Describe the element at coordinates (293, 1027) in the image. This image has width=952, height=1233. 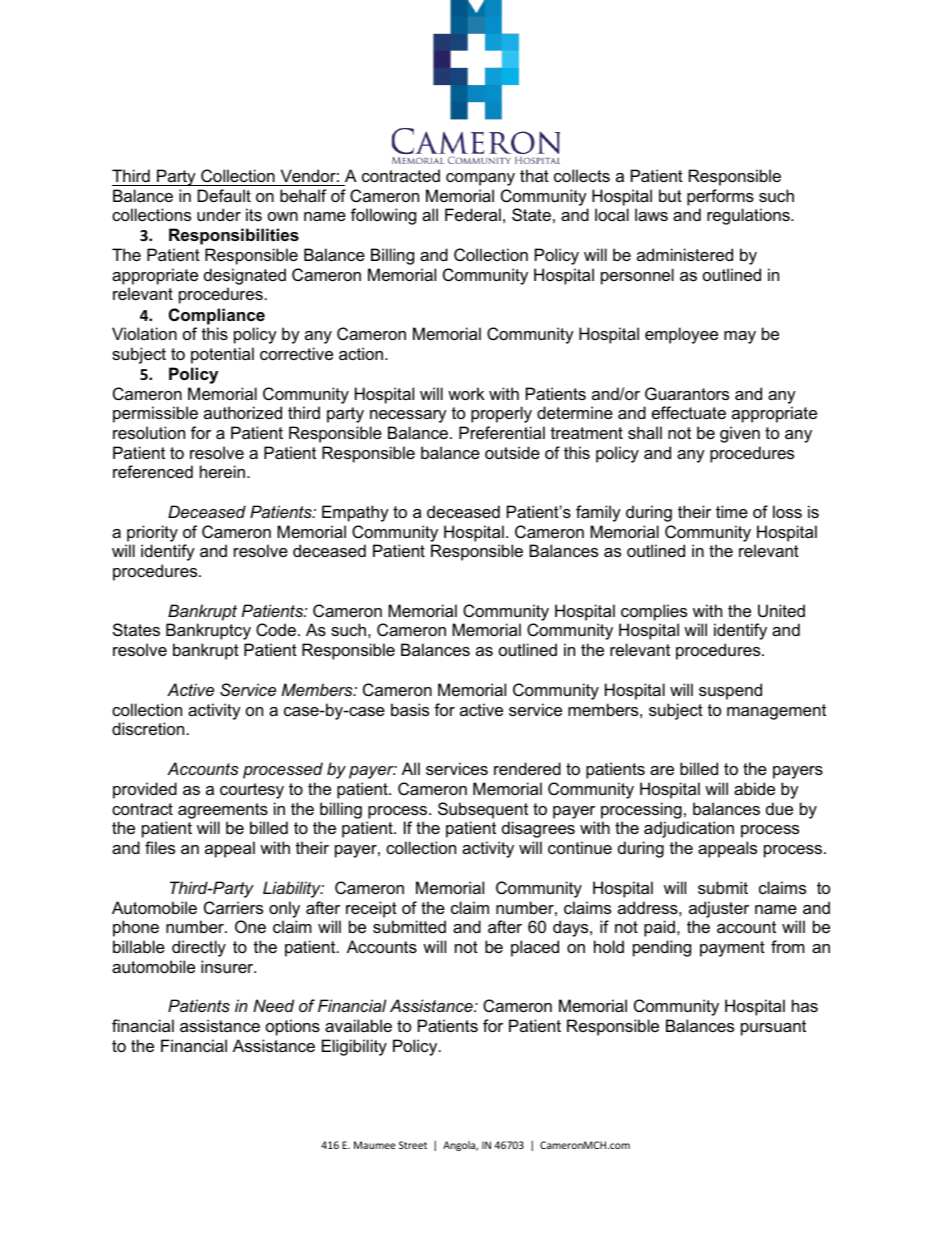
I see `options` at that location.
